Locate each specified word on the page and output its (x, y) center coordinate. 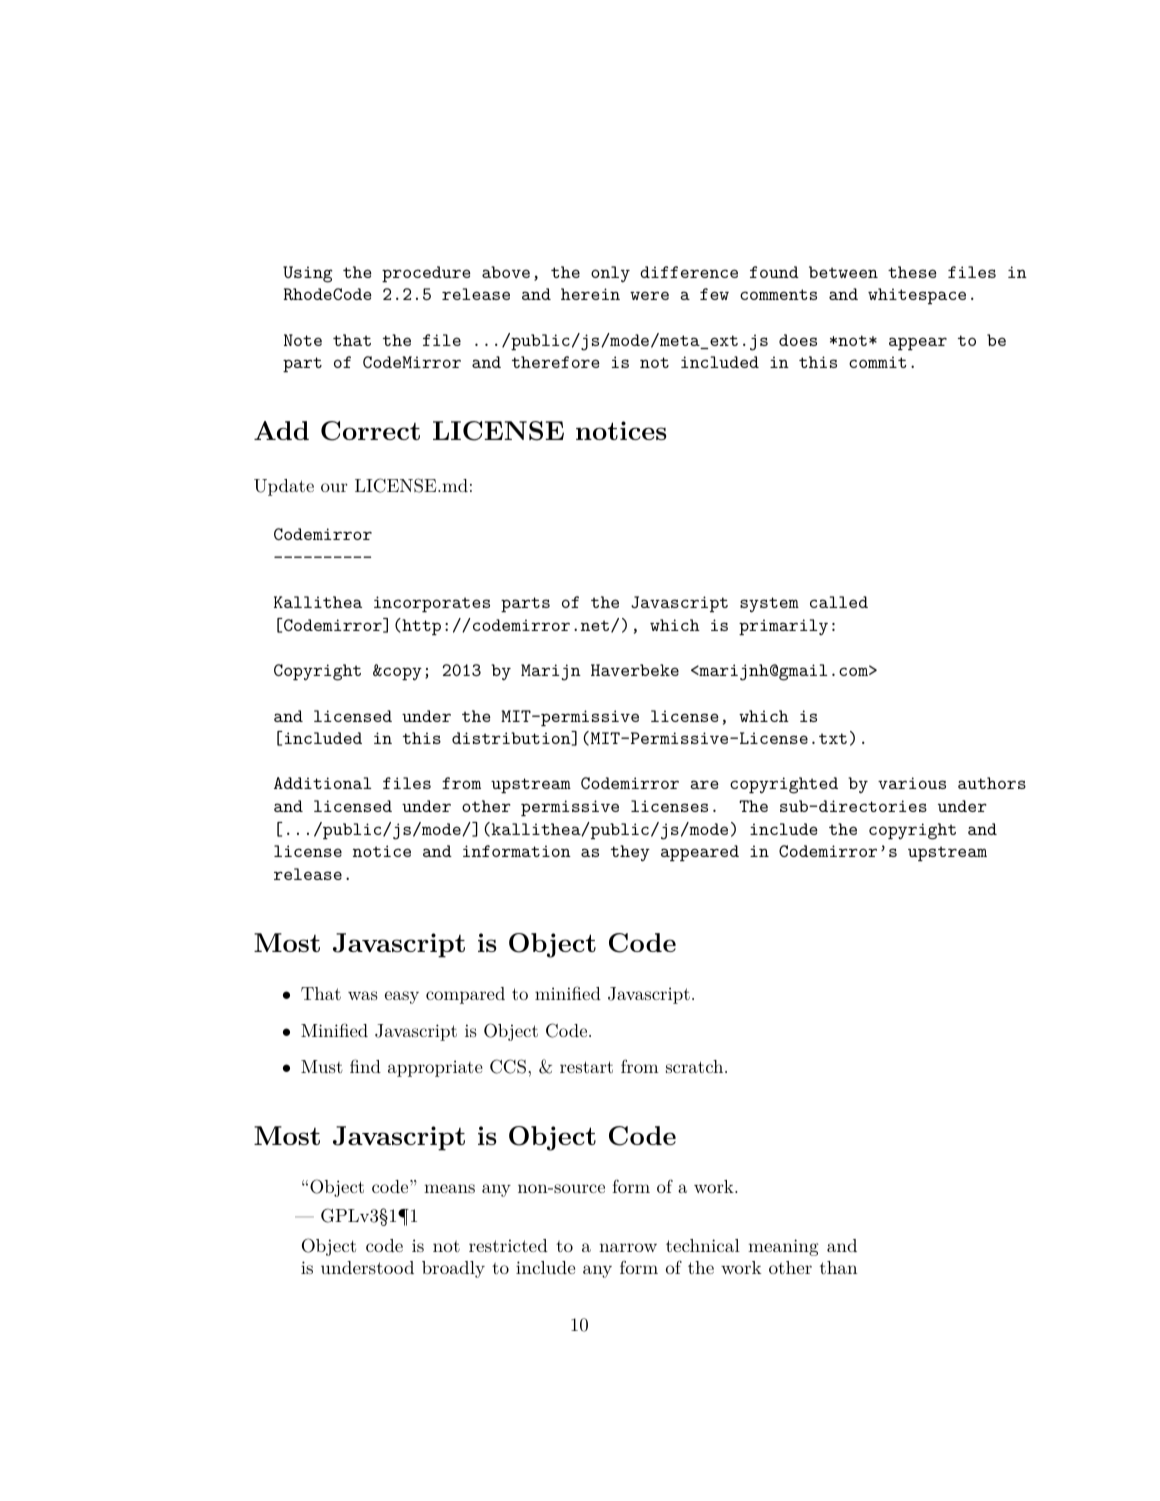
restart (586, 1067)
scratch (694, 1066)
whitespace (917, 296)
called (839, 602)
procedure (426, 274)
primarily (783, 627)
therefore (556, 362)
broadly (453, 1269)
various (912, 783)
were (649, 295)
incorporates (432, 604)
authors (992, 783)
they (630, 853)
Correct (370, 431)
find (365, 1066)
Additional (322, 783)
